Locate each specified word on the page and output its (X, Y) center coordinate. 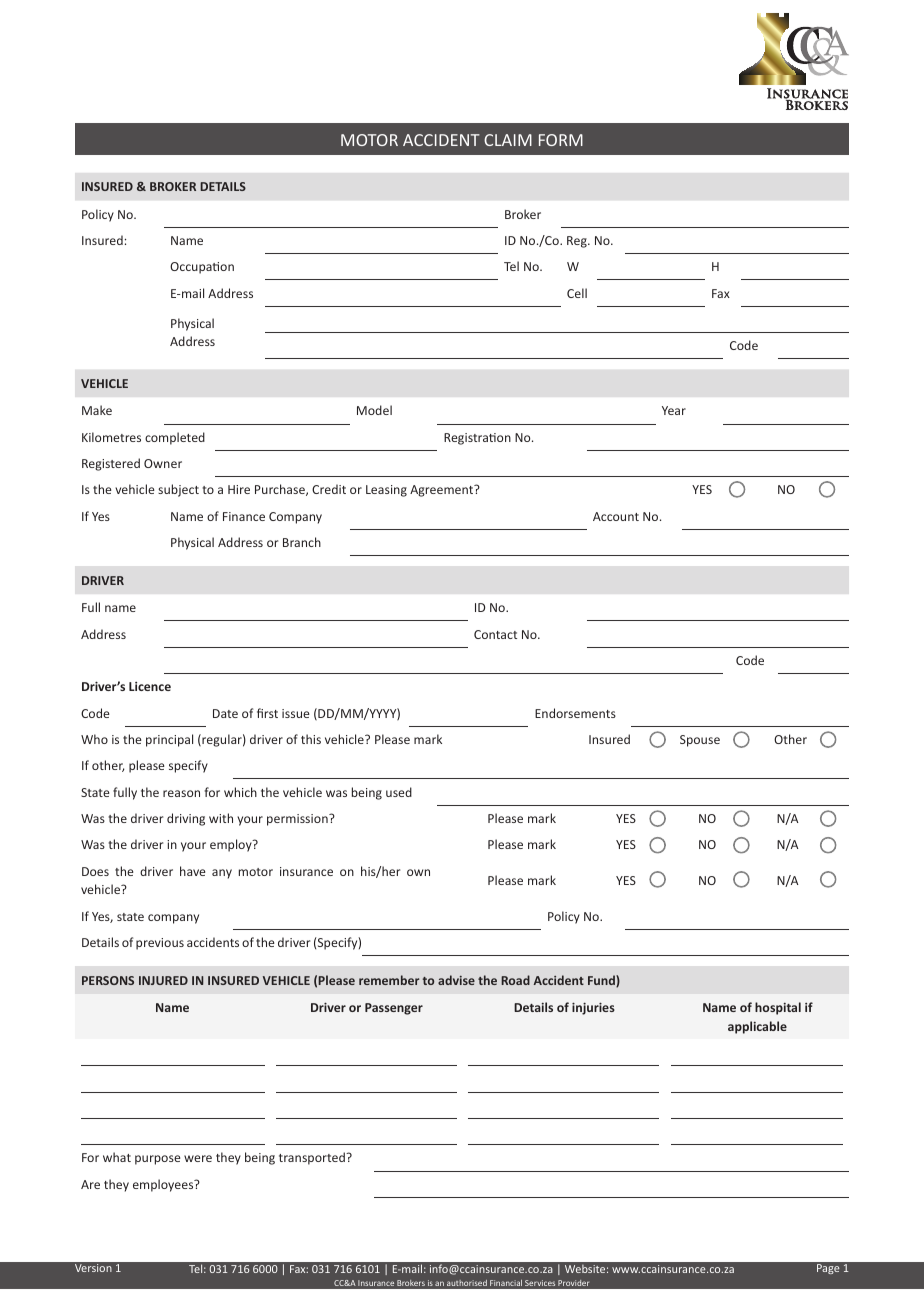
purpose (157, 1160)
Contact (495, 634)
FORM (561, 140)
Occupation (202, 268)
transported (313, 1158)
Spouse (700, 741)
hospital (778, 1008)
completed (175, 438)
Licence (150, 686)
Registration (477, 439)
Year (674, 410)
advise (456, 980)
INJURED (163, 980)
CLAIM (508, 140)
